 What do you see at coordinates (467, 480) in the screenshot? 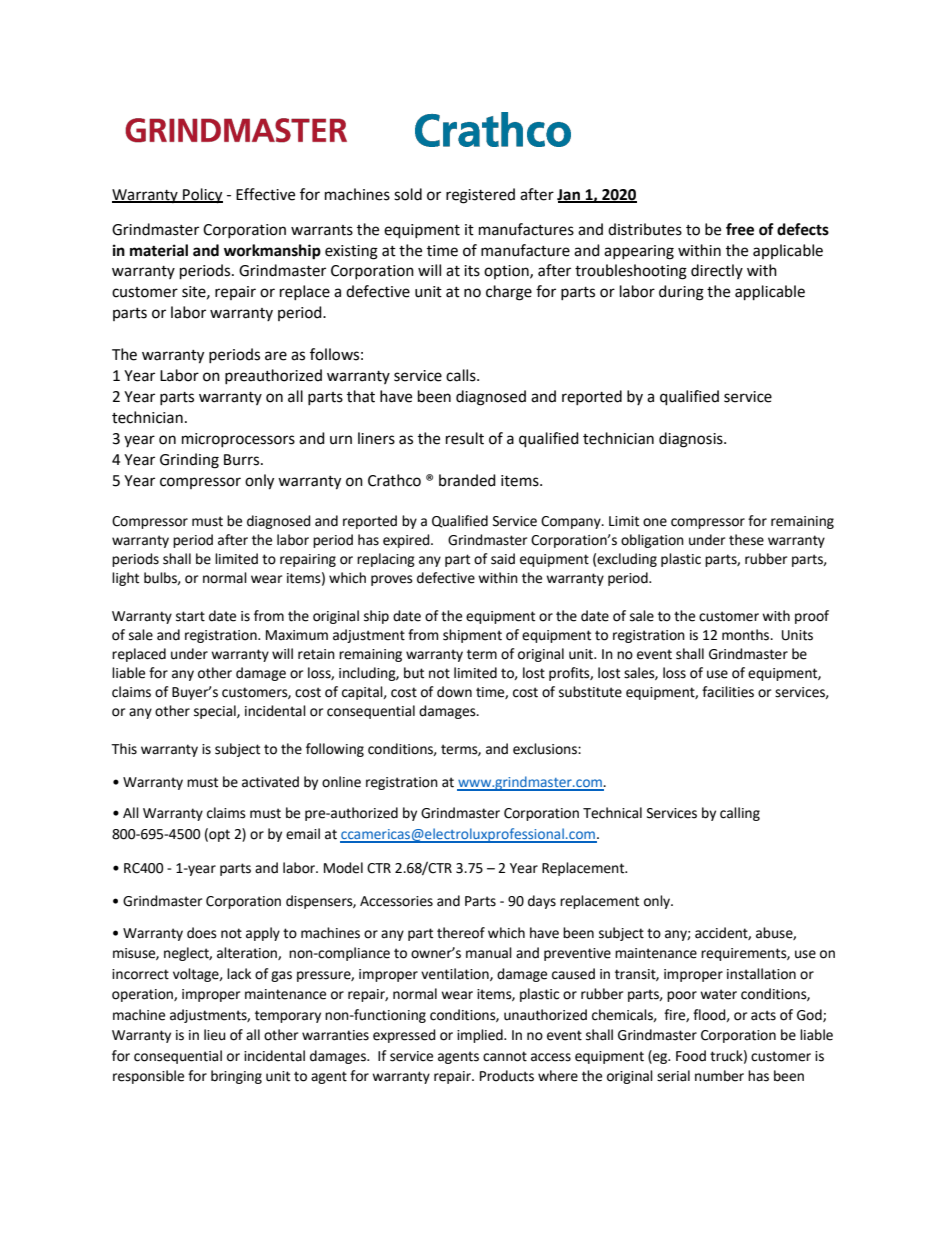
I see `branded` at bounding box center [467, 480].
